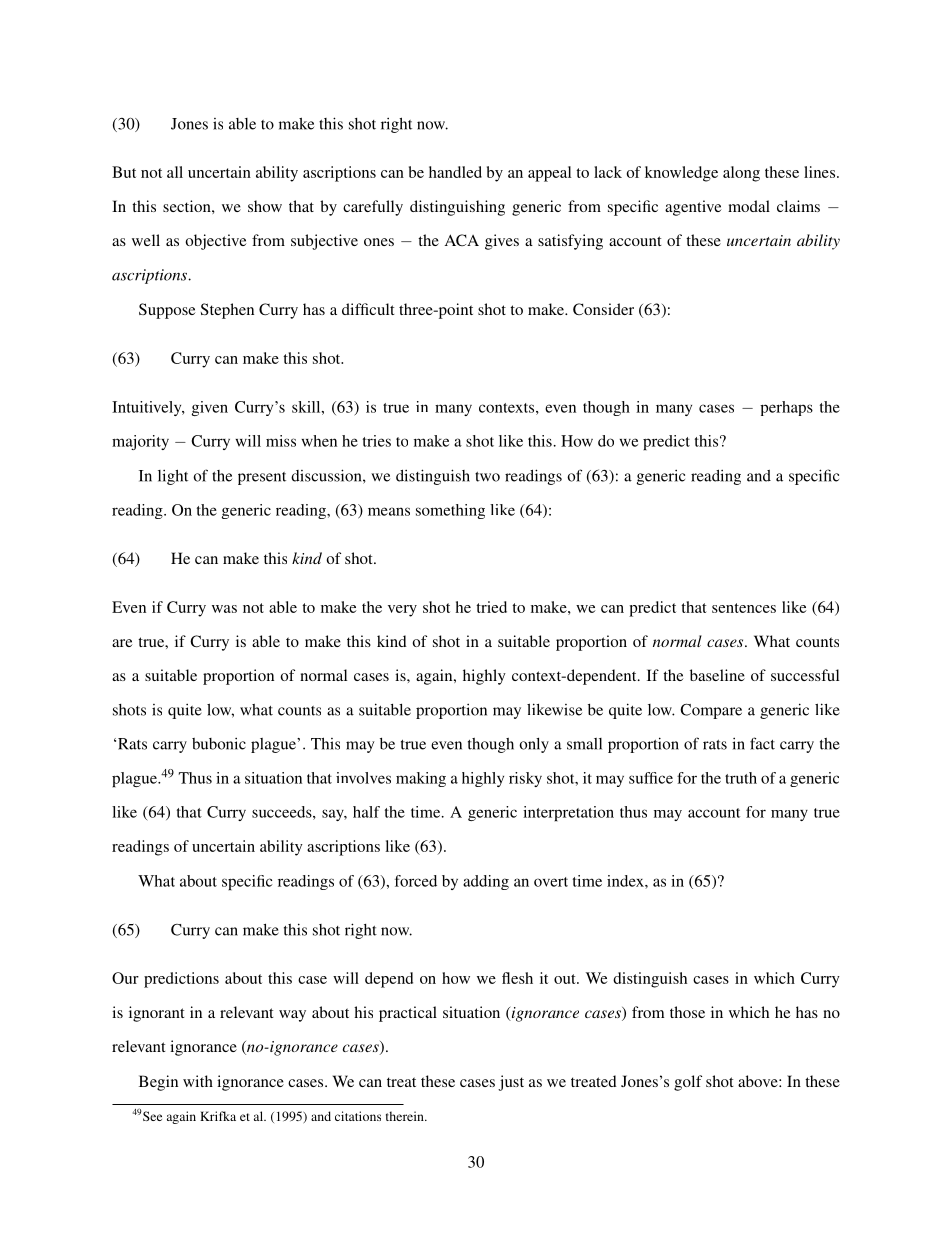 This document has height=1233, width=952. What do you see at coordinates (265, 206) in the document?
I see `show` at bounding box center [265, 206].
